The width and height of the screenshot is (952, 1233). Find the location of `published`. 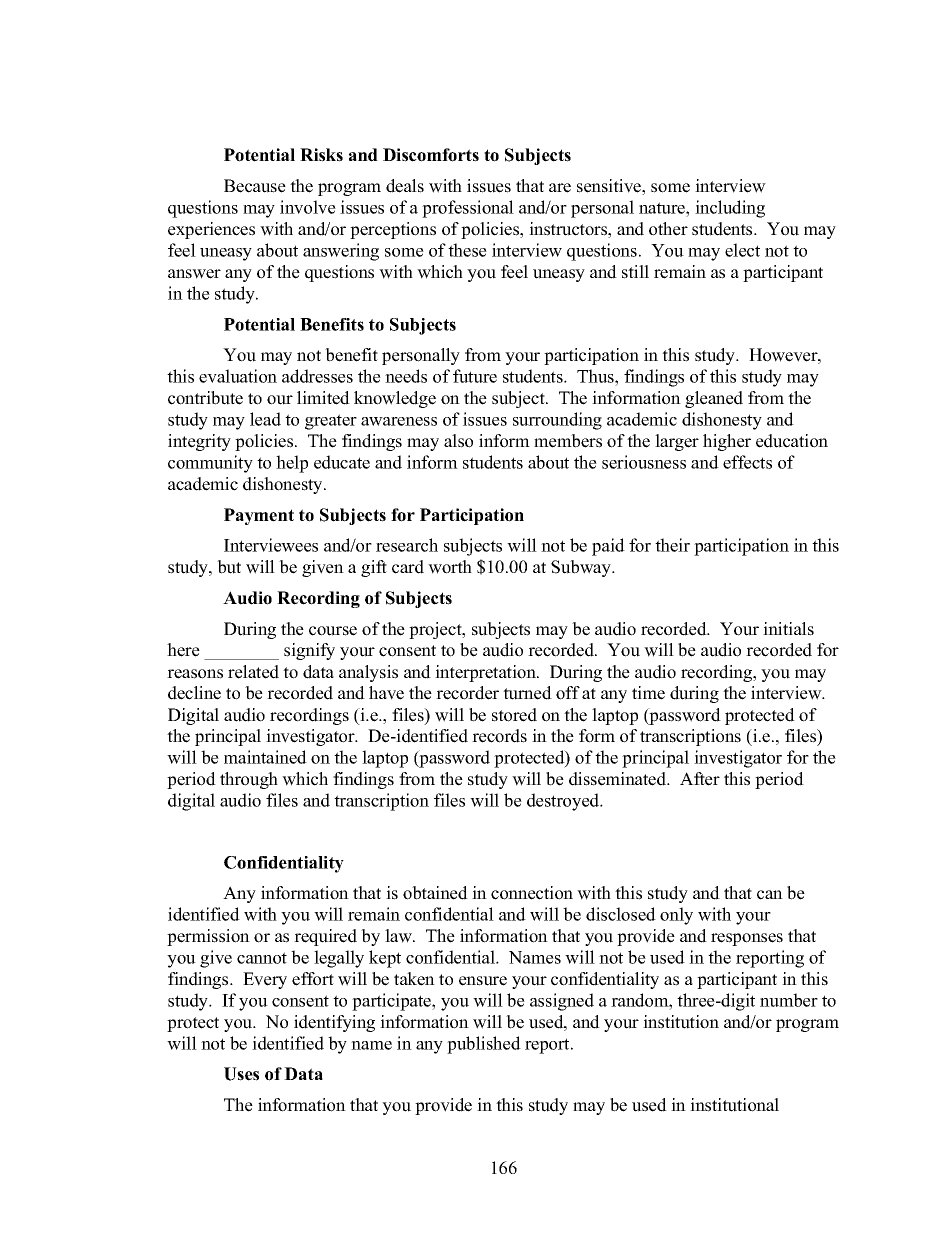

published is located at coordinates (484, 1045).
